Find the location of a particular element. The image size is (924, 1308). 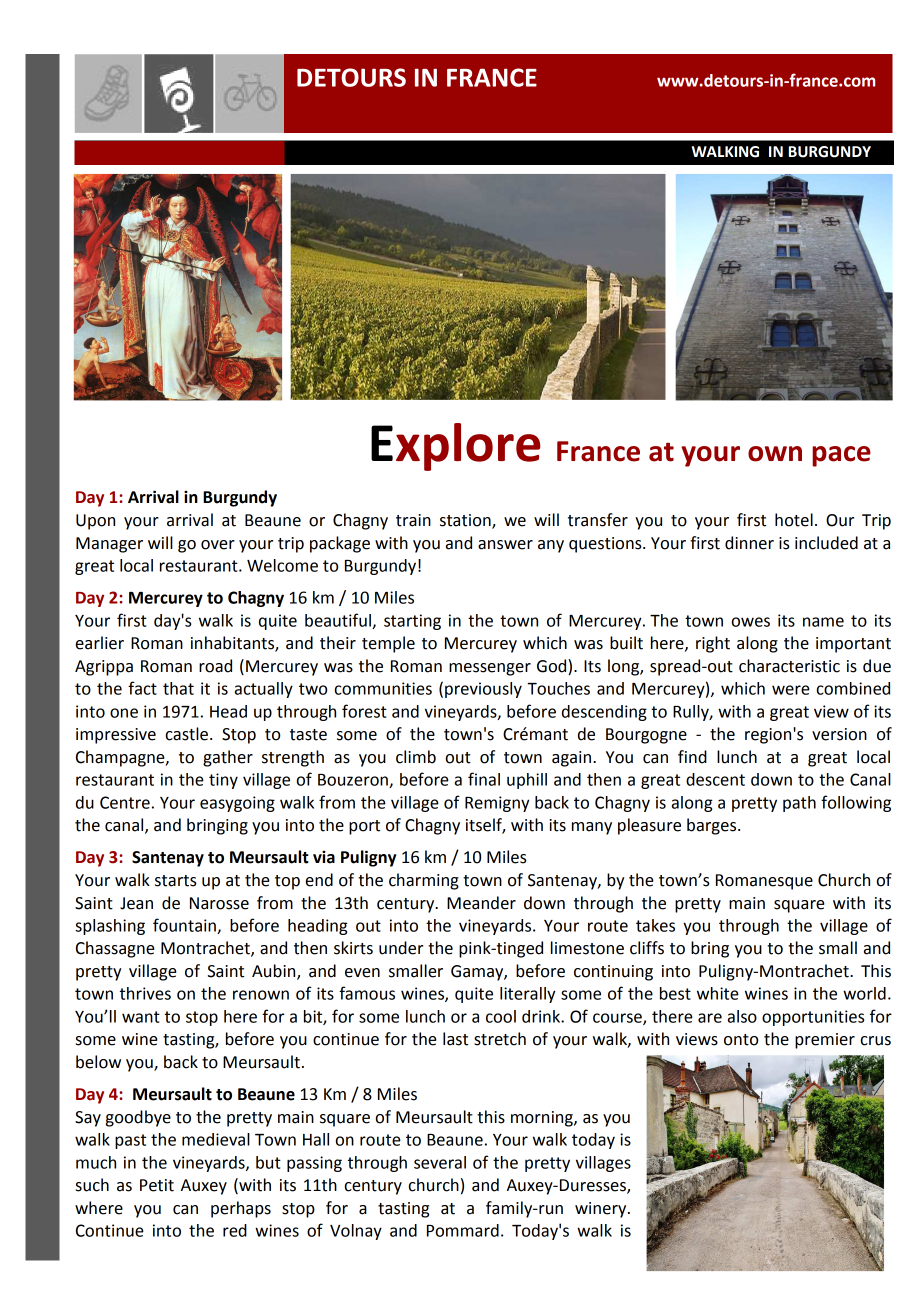

path is located at coordinates (799, 804).
